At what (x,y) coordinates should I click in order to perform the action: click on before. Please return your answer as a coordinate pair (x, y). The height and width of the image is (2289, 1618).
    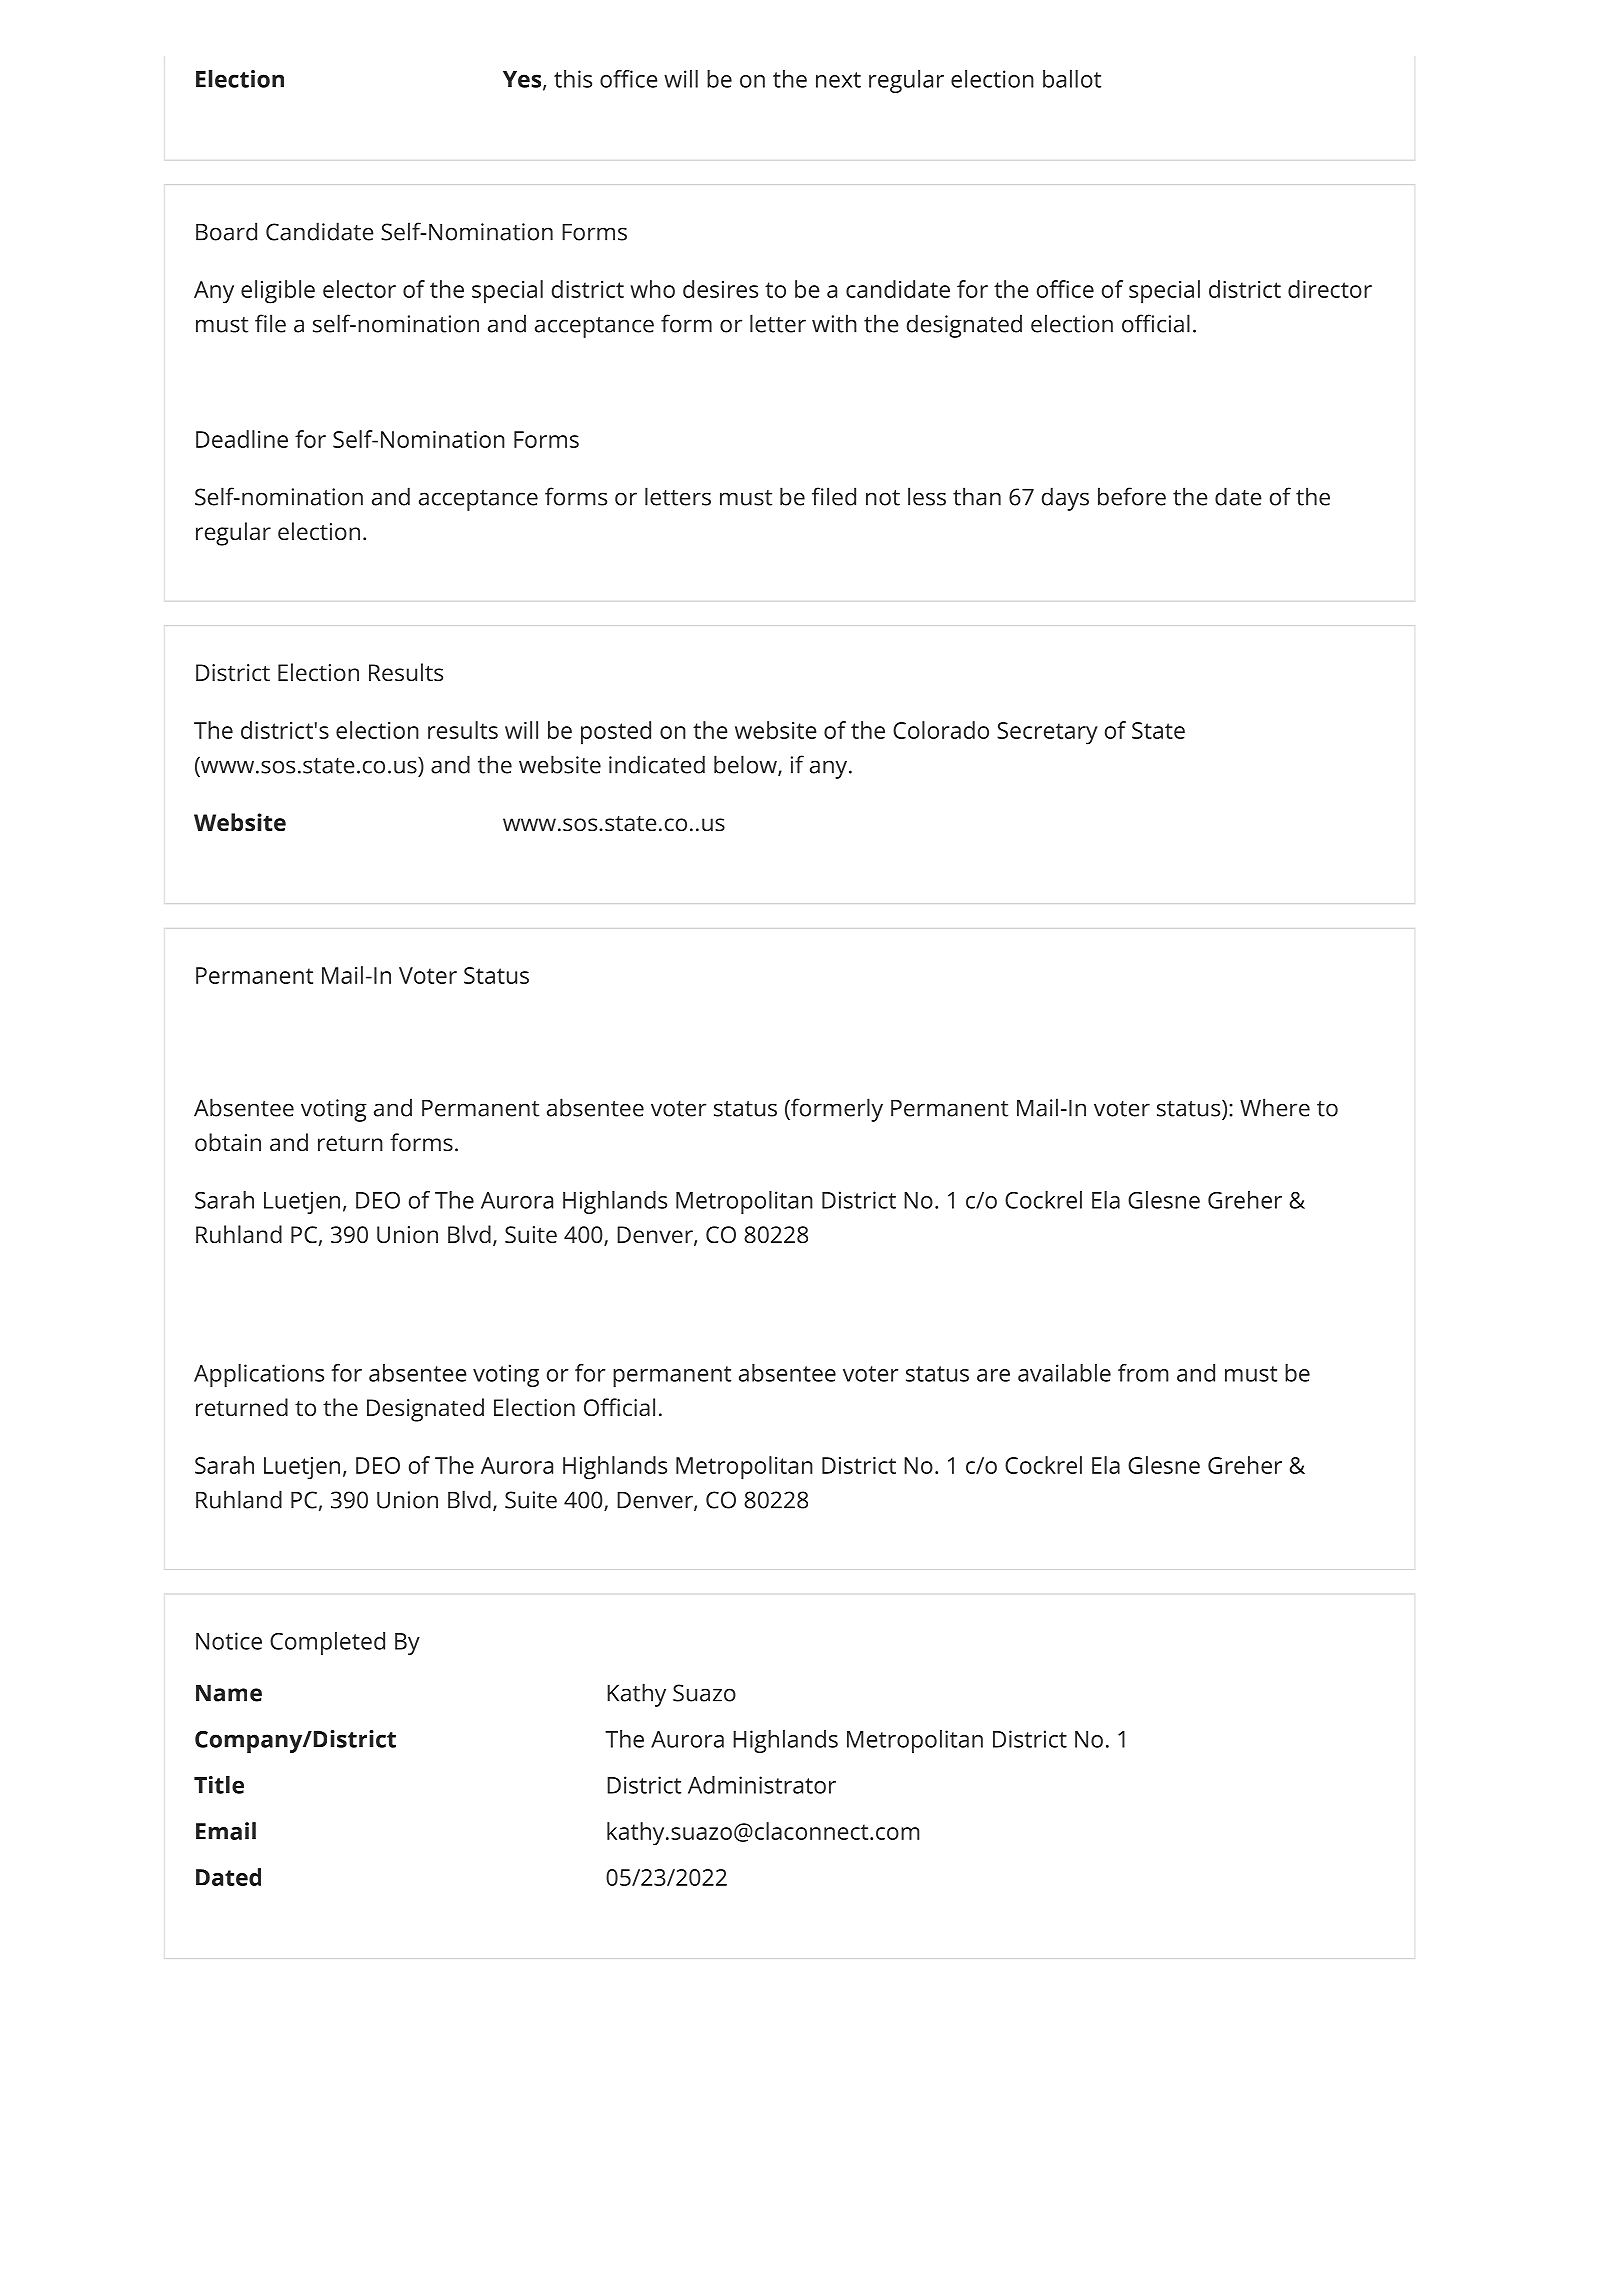
    Looking at the image, I should click on (1132, 496).
